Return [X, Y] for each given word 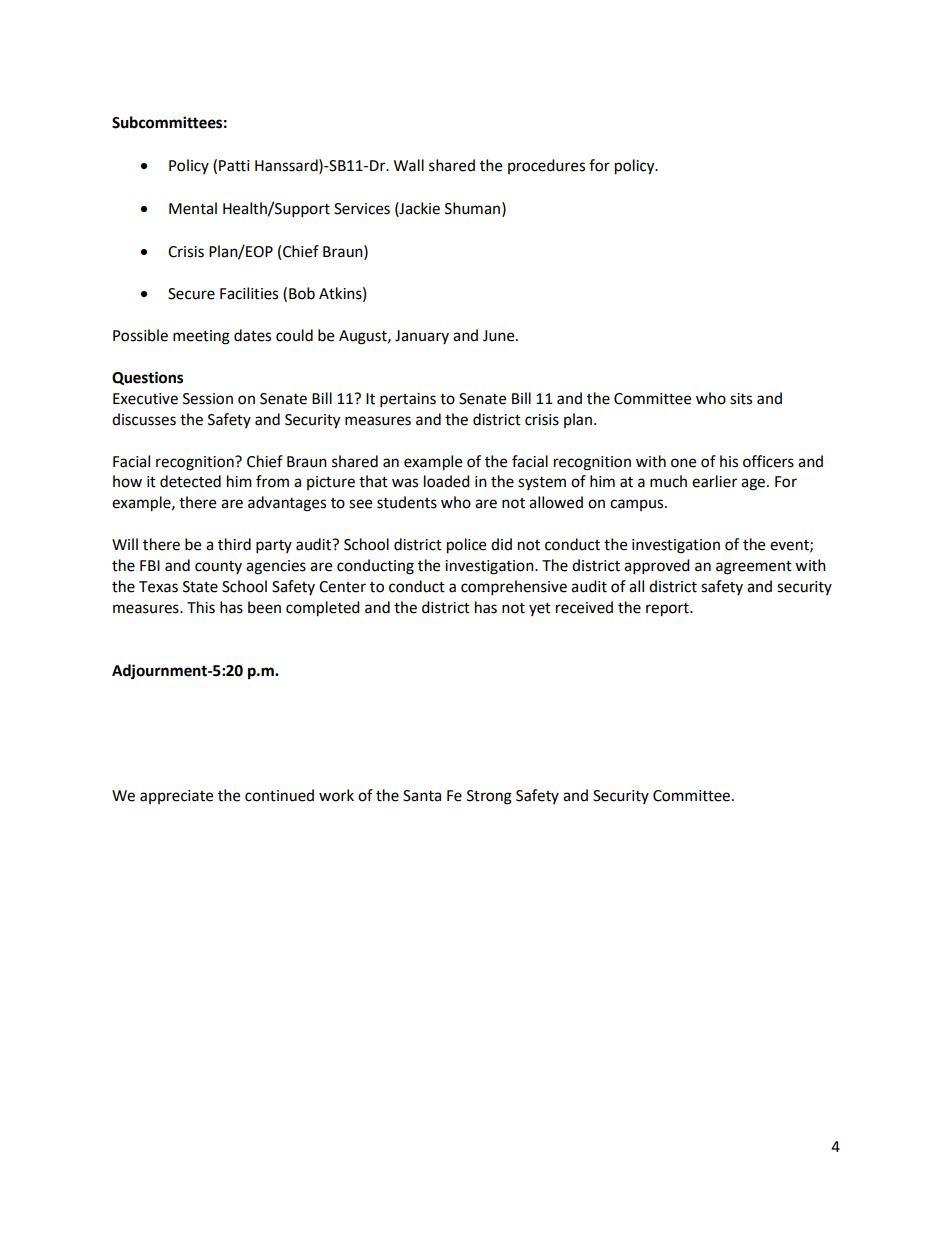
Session [208, 399]
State [200, 587]
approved [657, 567]
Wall [409, 165]
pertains [408, 400]
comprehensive [514, 588]
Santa [422, 796]
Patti [234, 166]
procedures [546, 166]
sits [741, 399]
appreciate [176, 797]
